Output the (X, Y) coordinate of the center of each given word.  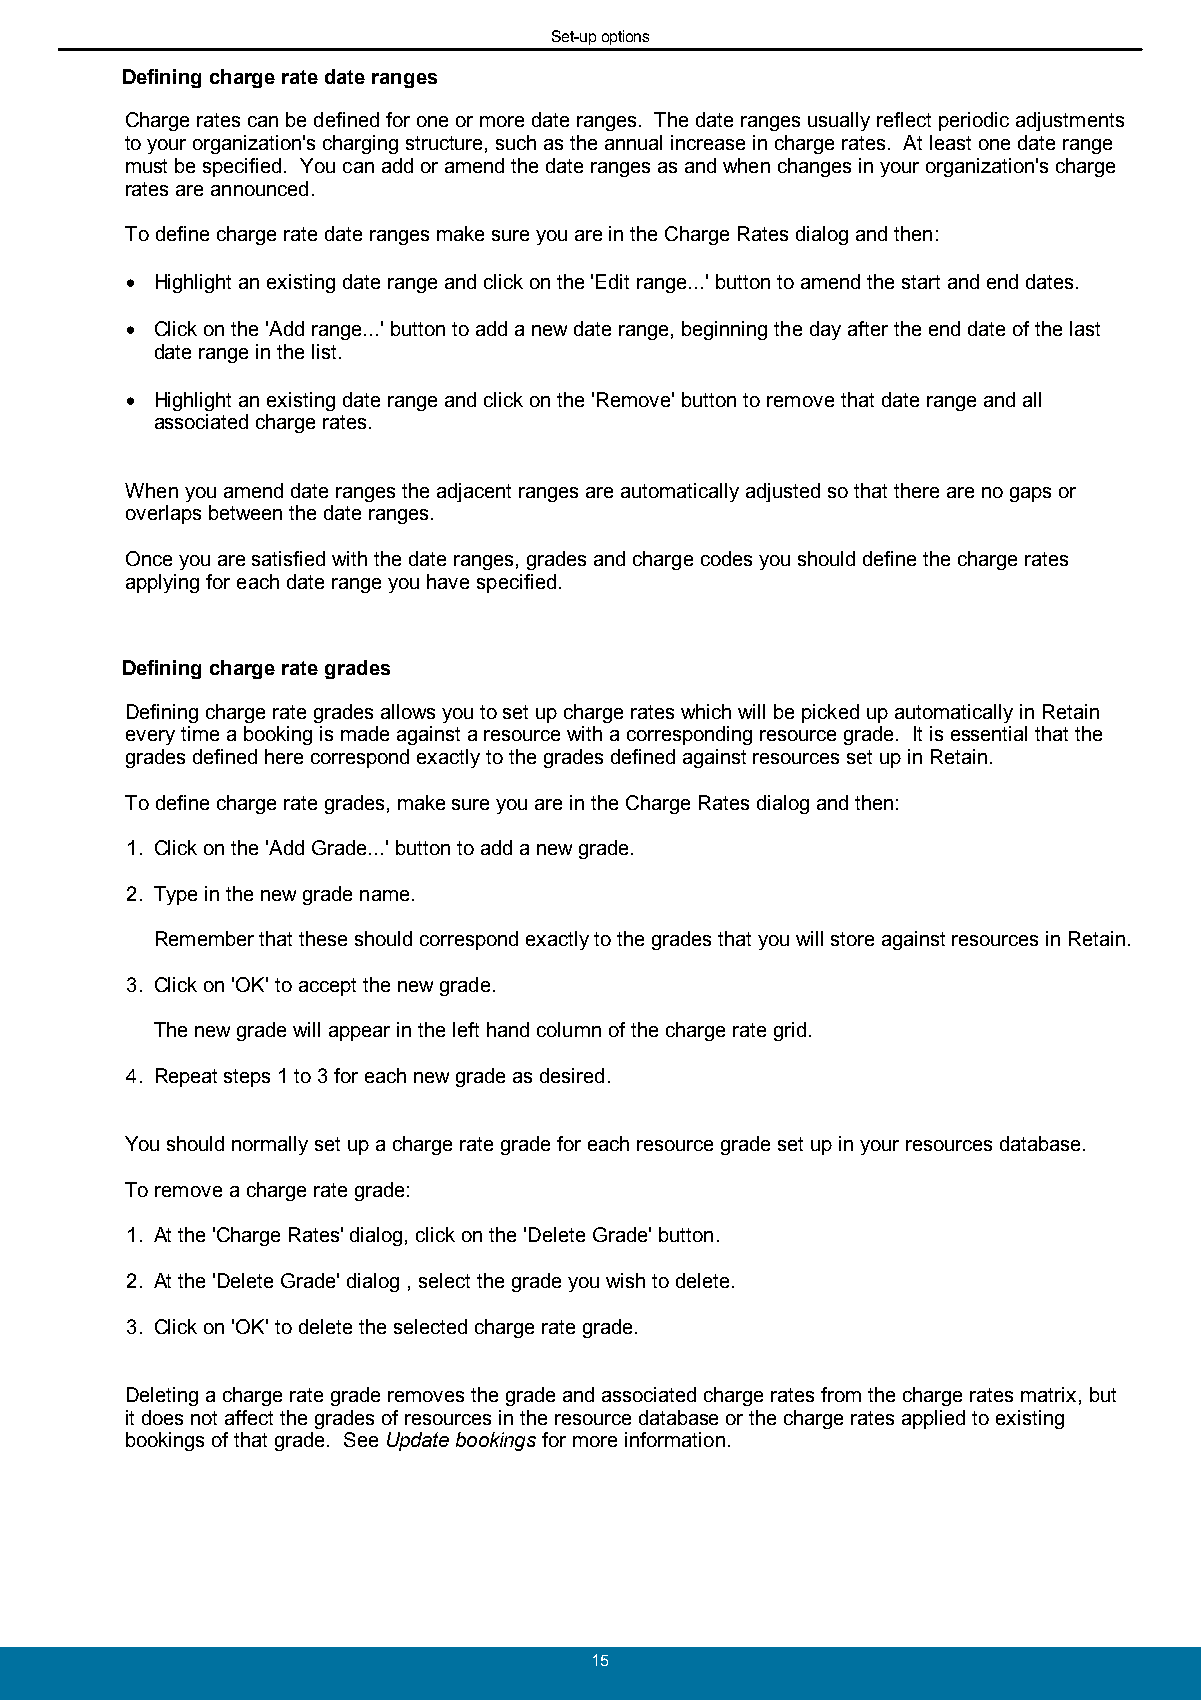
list (324, 351)
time (200, 733)
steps (247, 1078)
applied (933, 1419)
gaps (1030, 494)
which (706, 711)
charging (360, 144)
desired (572, 1075)
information (675, 1439)
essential (989, 733)
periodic (974, 121)
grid (790, 1031)
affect (249, 1417)
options (625, 37)
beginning (724, 330)
